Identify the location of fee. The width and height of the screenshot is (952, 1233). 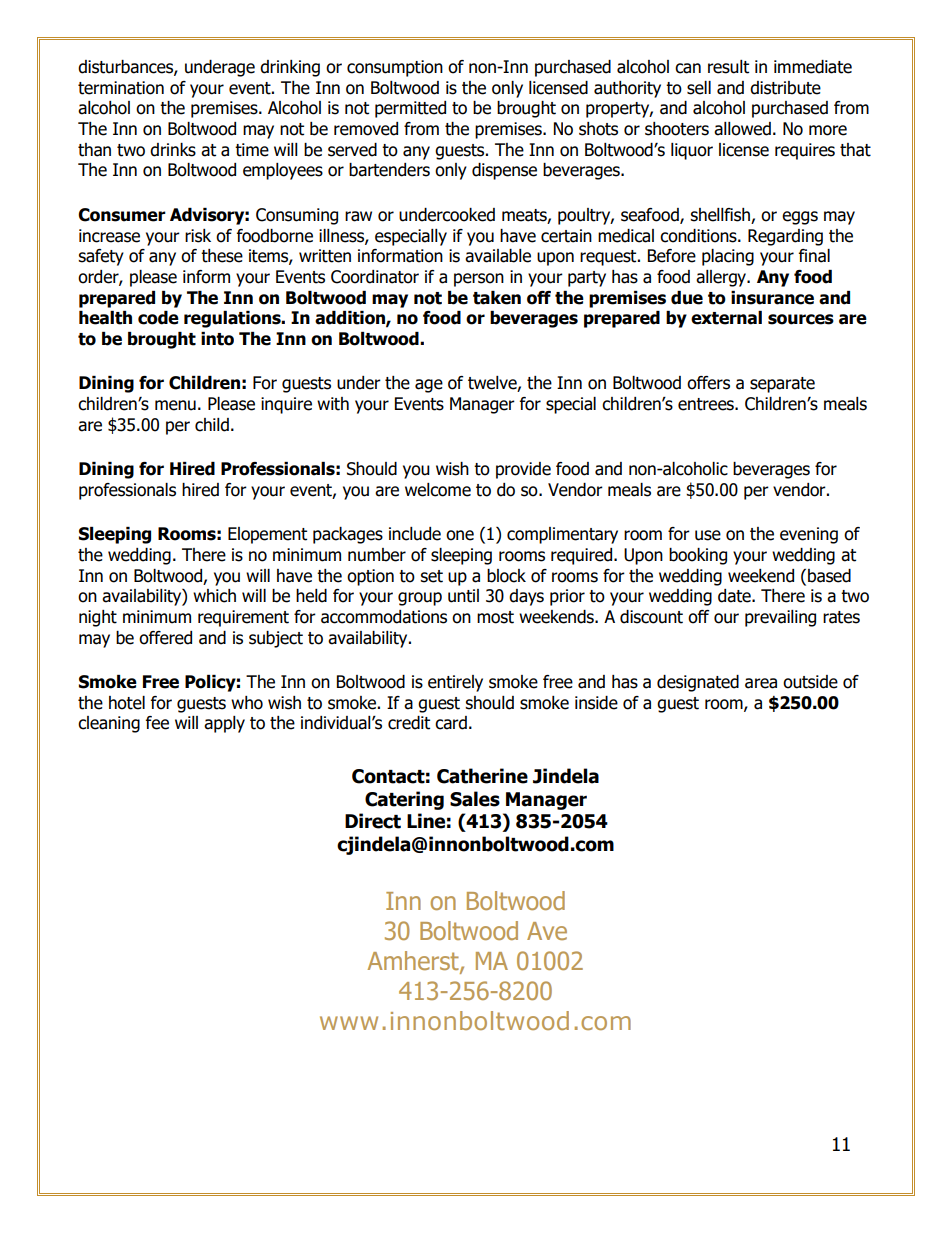
(157, 723).
